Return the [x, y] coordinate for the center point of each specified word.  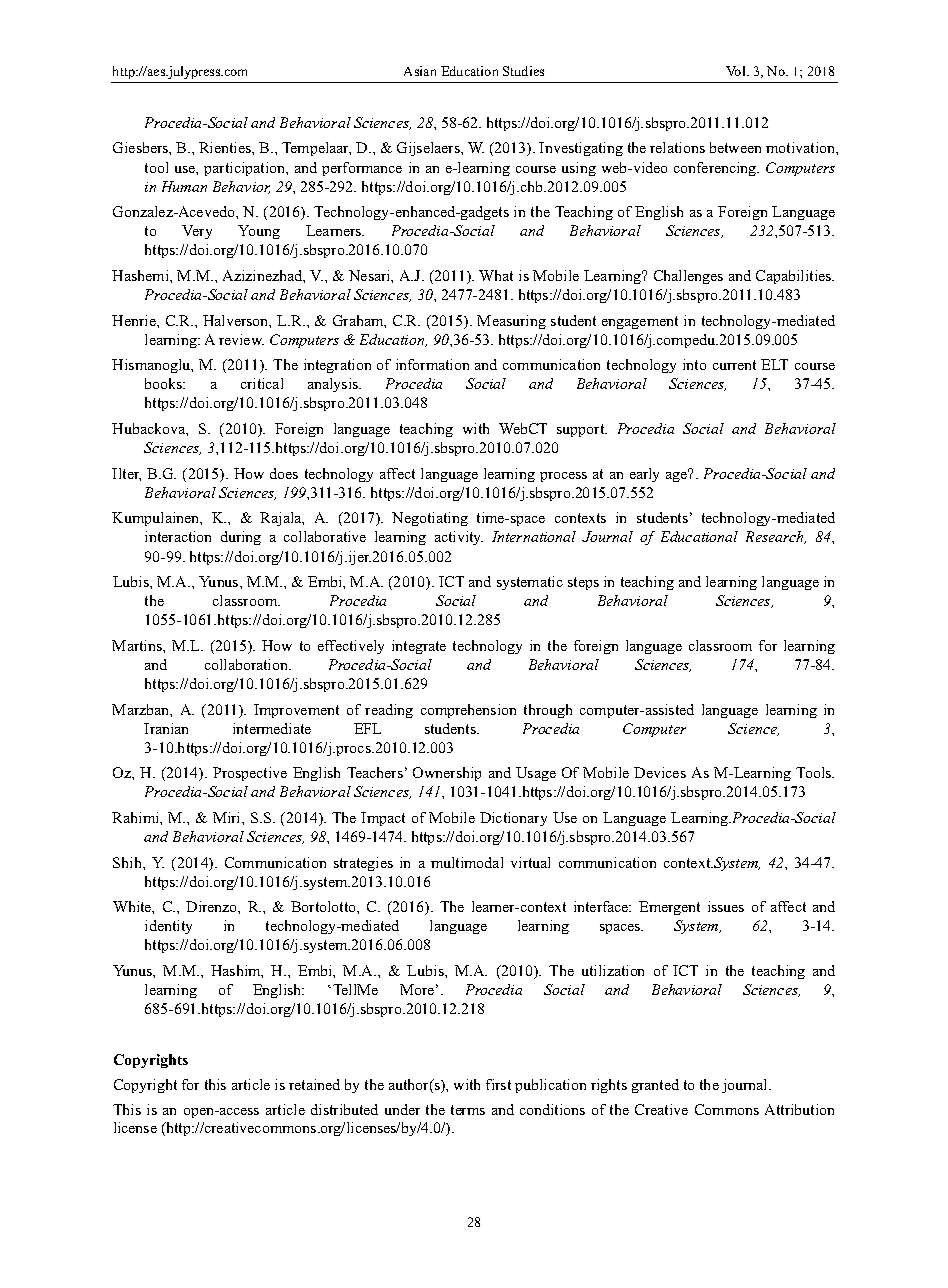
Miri [228, 817]
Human [184, 186]
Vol [737, 71]
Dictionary [513, 819]
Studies [523, 71]
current [734, 365]
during [241, 538]
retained [314, 1084]
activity [459, 538]
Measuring [511, 322]
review [241, 339]
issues [726, 906]
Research [776, 537]
